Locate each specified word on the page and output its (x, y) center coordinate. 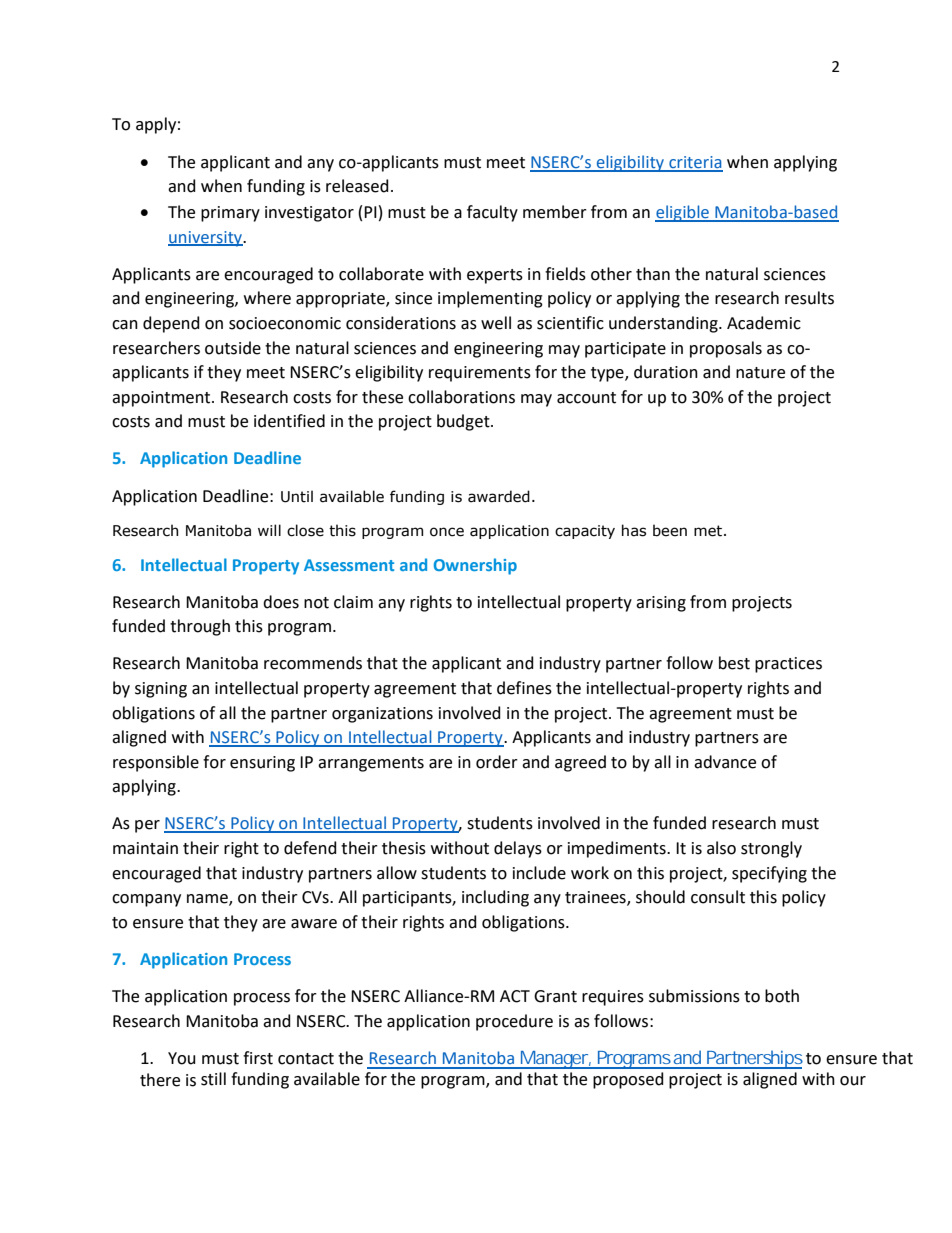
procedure (514, 1022)
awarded (499, 496)
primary (230, 214)
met (708, 531)
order (497, 762)
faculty (492, 213)
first (258, 1058)
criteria (695, 163)
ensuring (262, 764)
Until (297, 496)
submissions (694, 996)
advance (725, 762)
